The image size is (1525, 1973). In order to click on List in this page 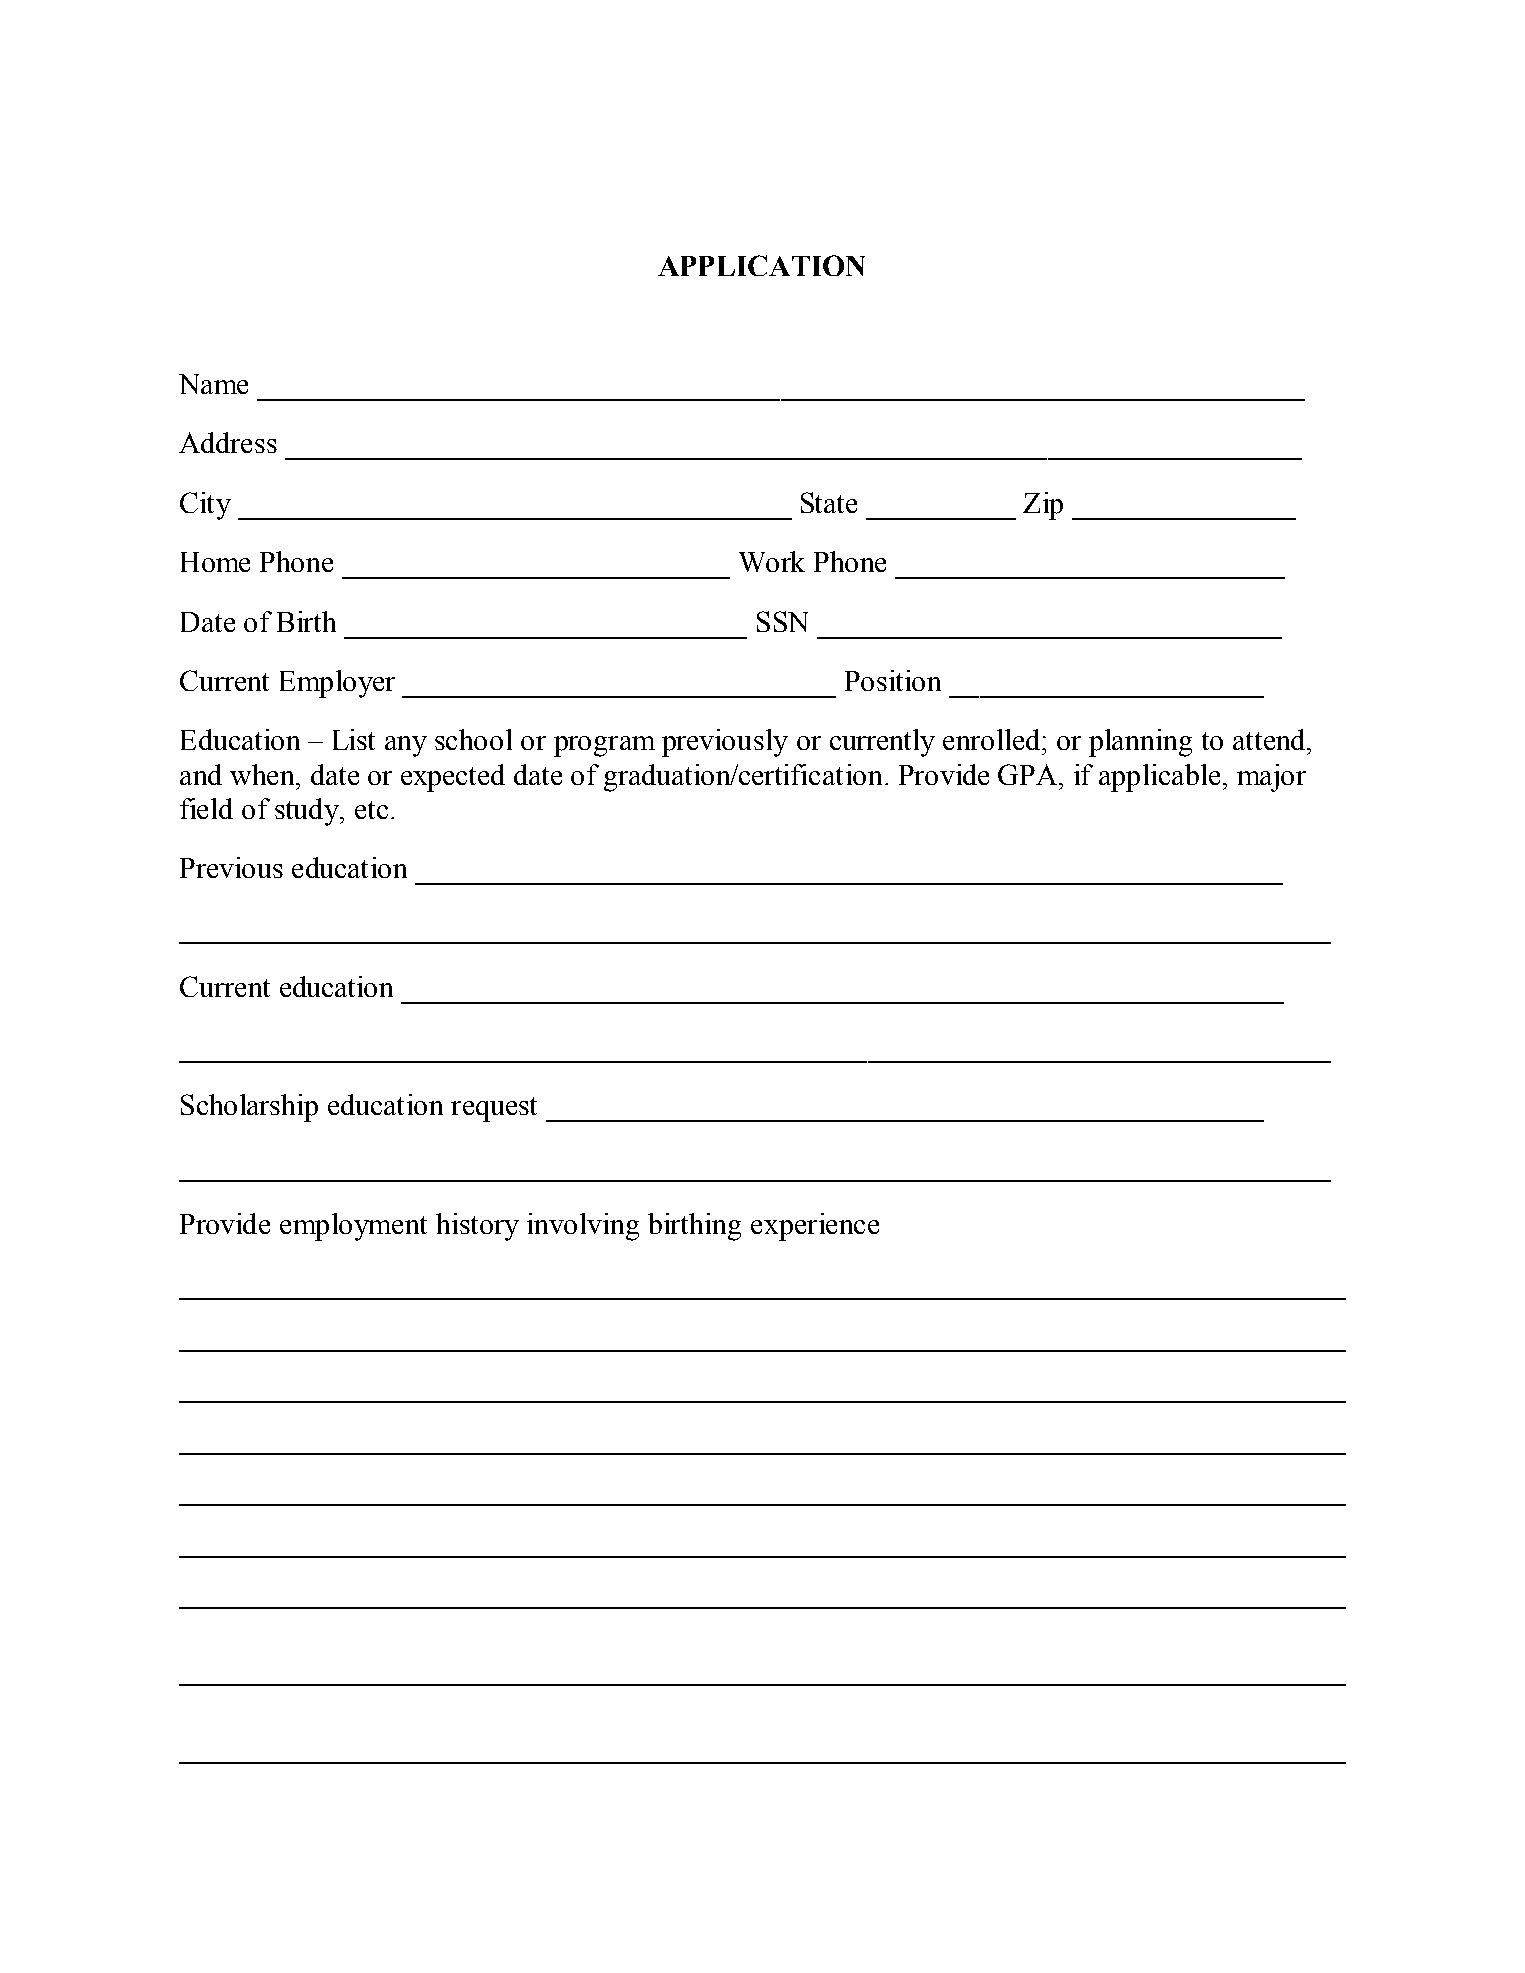, I will do `click(354, 739)`.
